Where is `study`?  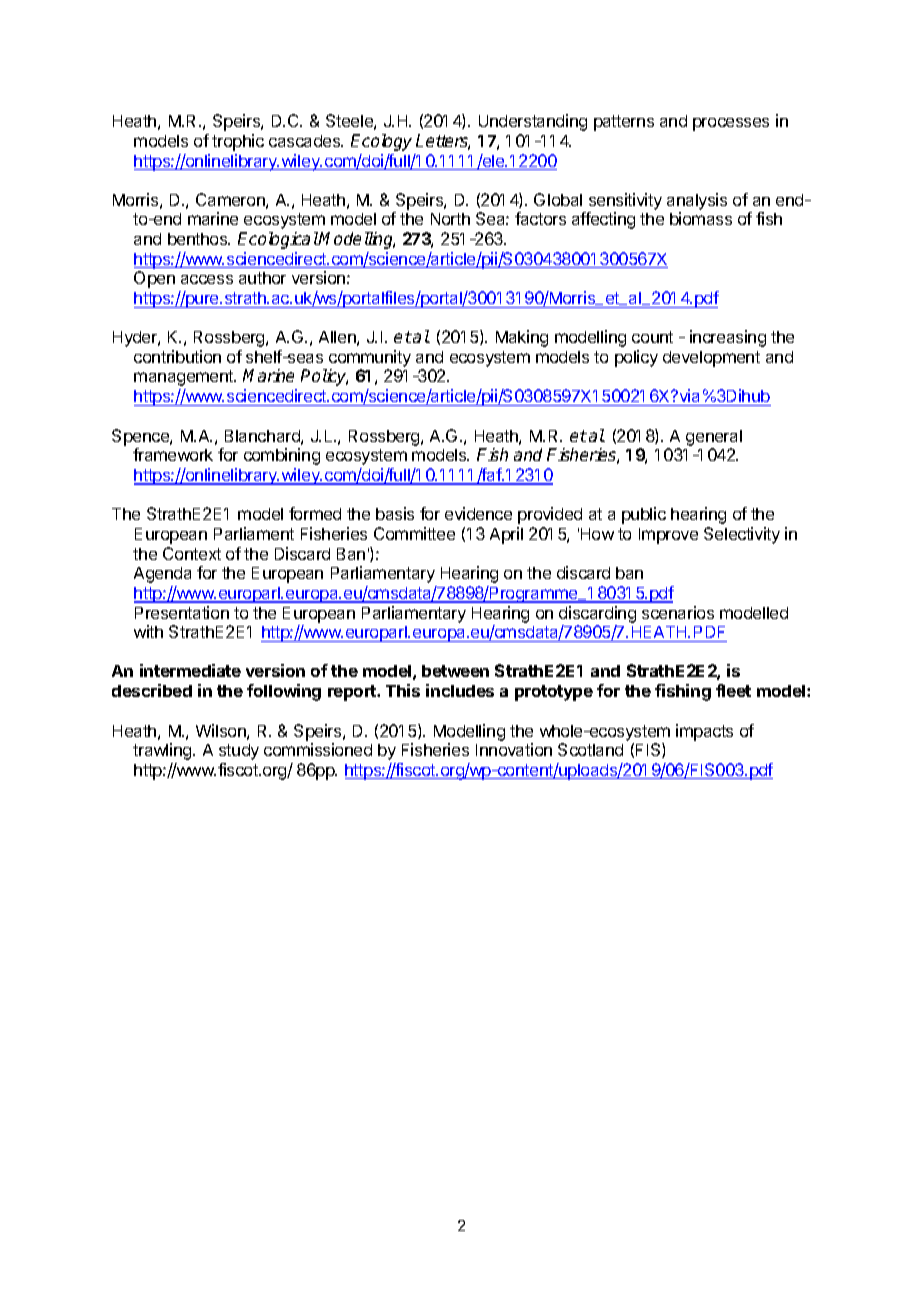 study is located at coordinates (239, 752).
